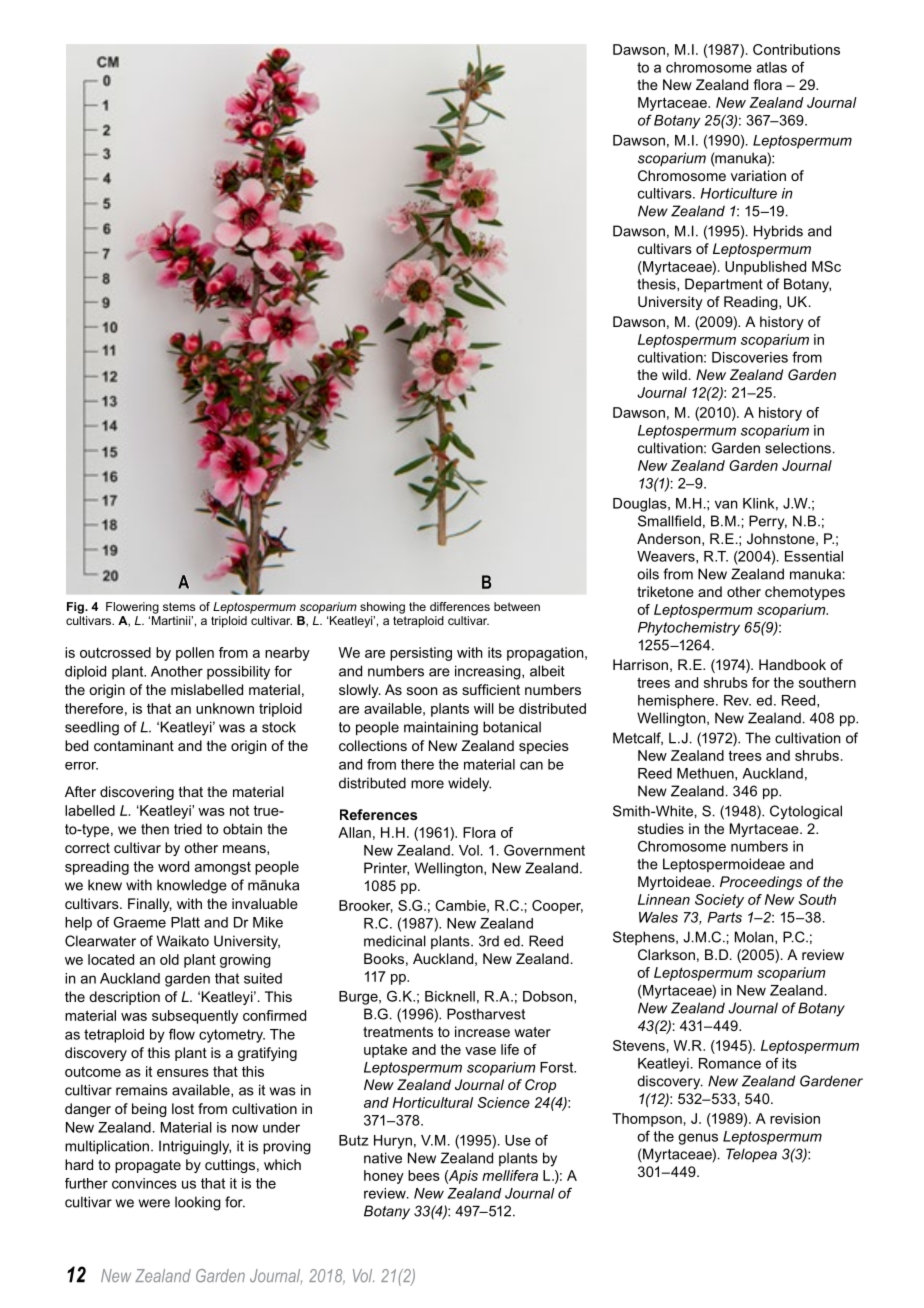 The width and height of the document is (924, 1308). I want to click on atlas, so click(772, 67).
